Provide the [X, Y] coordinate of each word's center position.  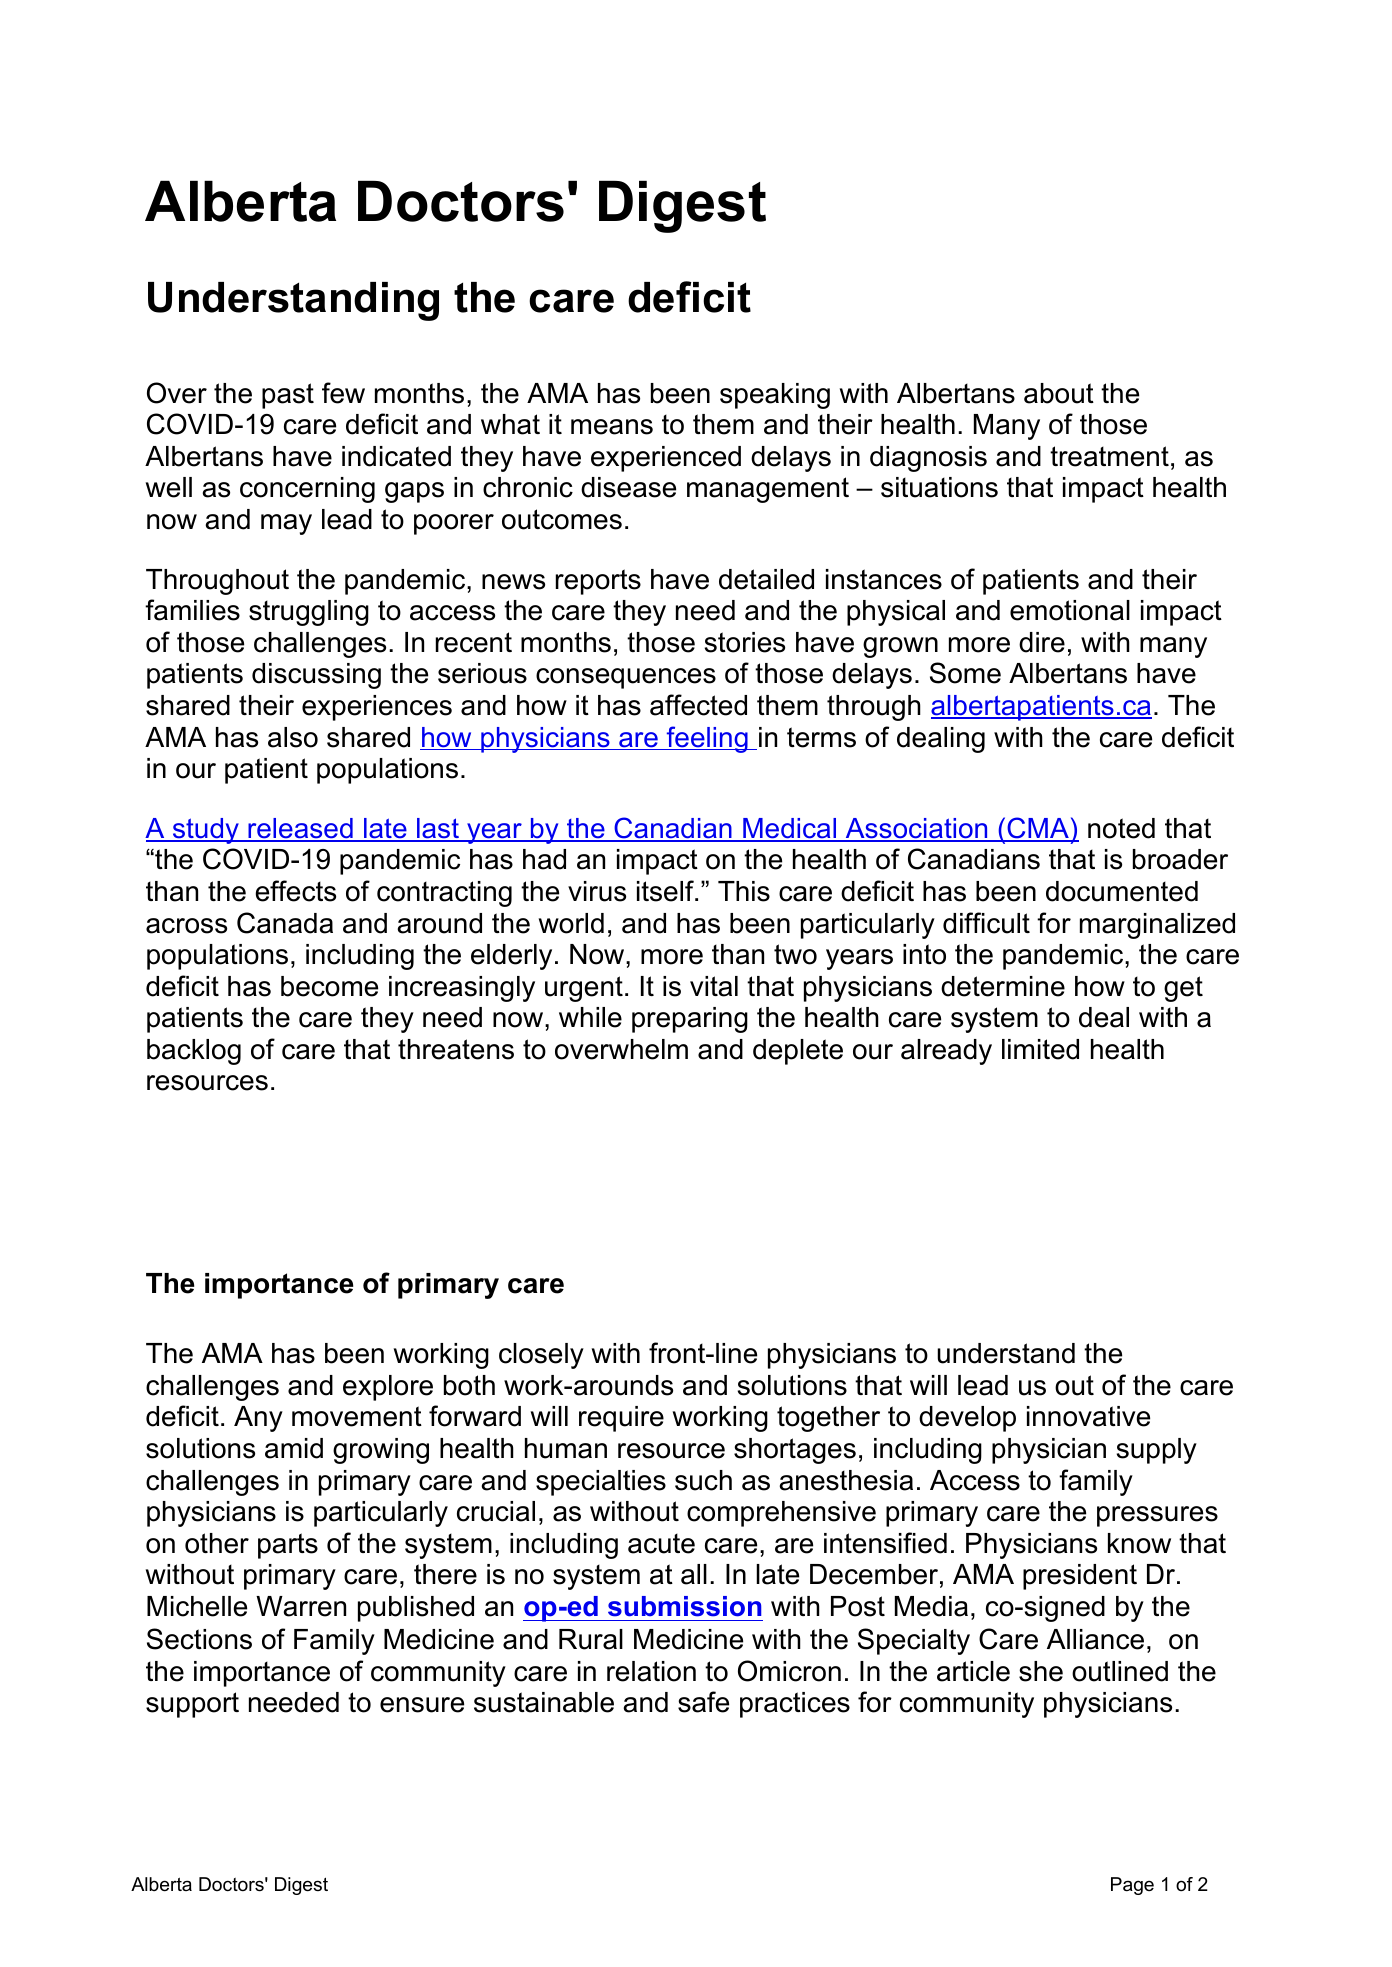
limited [1040, 1049]
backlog [194, 1052]
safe [703, 1702]
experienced [666, 459]
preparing [690, 1020]
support [192, 1705]
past [288, 396]
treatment [1109, 456]
